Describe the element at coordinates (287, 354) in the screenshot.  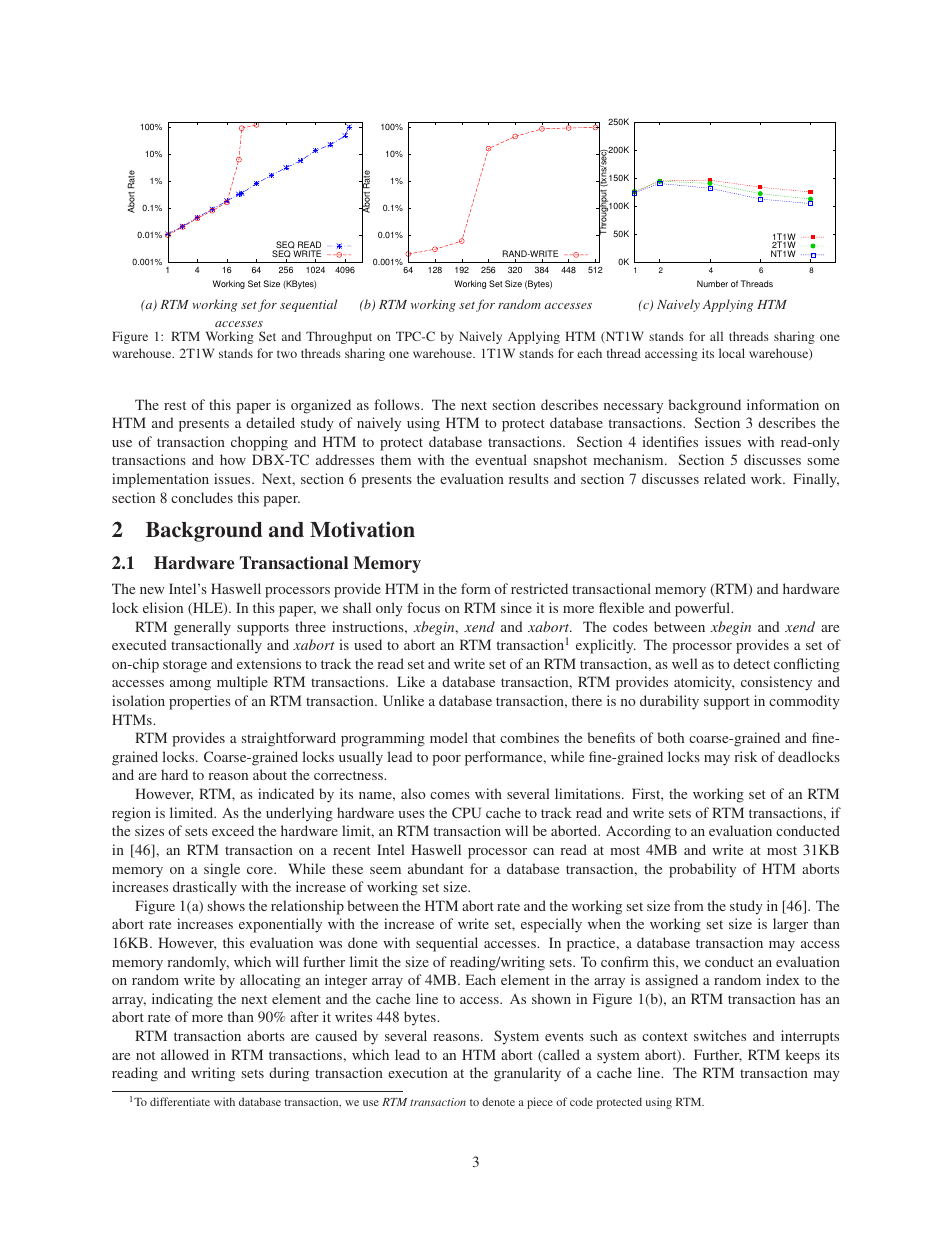
I see `two` at that location.
